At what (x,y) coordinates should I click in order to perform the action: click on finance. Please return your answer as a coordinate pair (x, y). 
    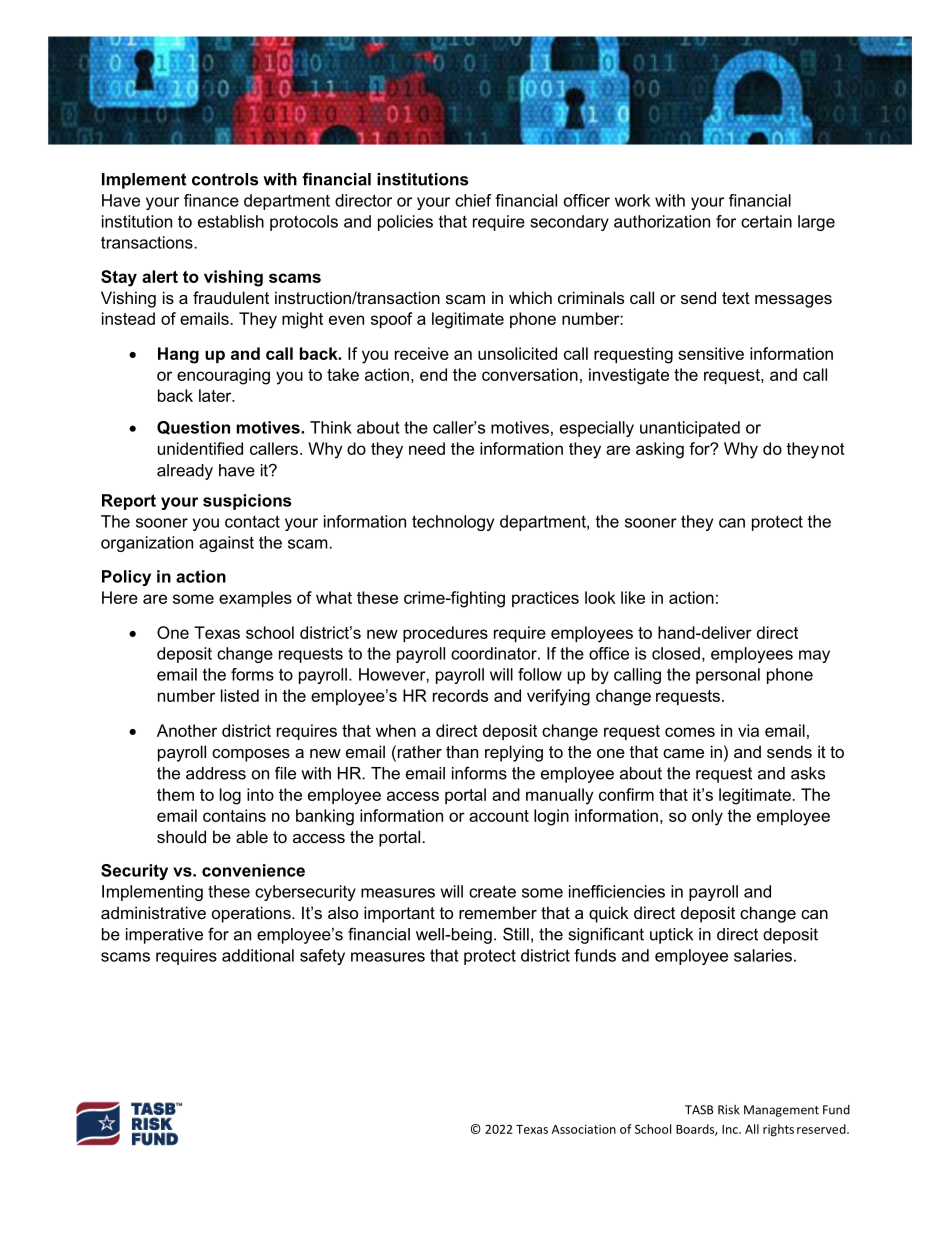
    Looking at the image, I should click on (211, 200).
